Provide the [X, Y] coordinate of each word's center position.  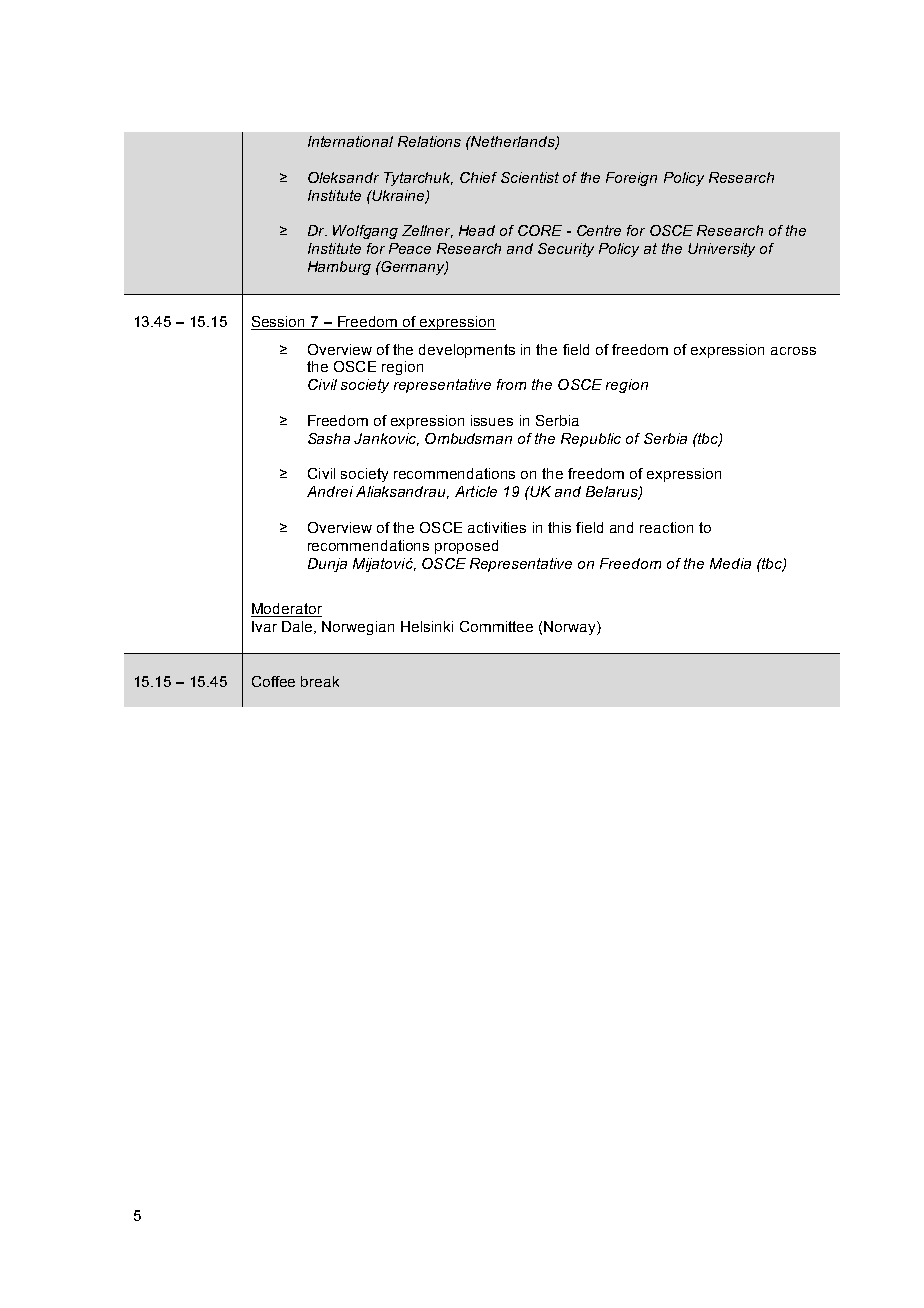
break [320, 681]
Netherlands [513, 143]
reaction [666, 527]
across [793, 351]
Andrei [330, 491]
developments [467, 351]
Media [730, 563]
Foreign [631, 179]
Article [476, 491]
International [350, 141]
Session [279, 323]
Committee [496, 626]
